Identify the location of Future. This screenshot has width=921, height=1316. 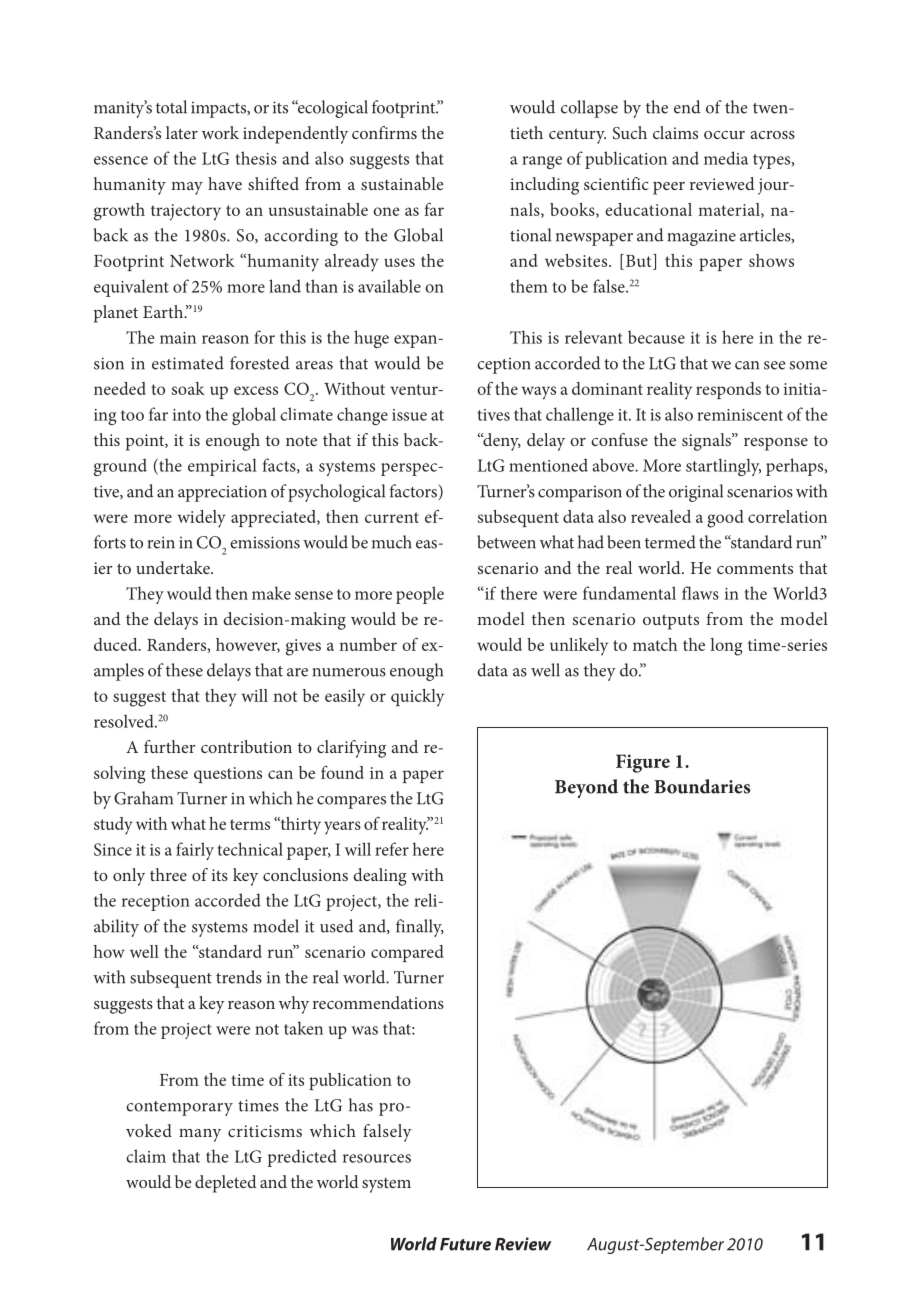
(465, 1244).
